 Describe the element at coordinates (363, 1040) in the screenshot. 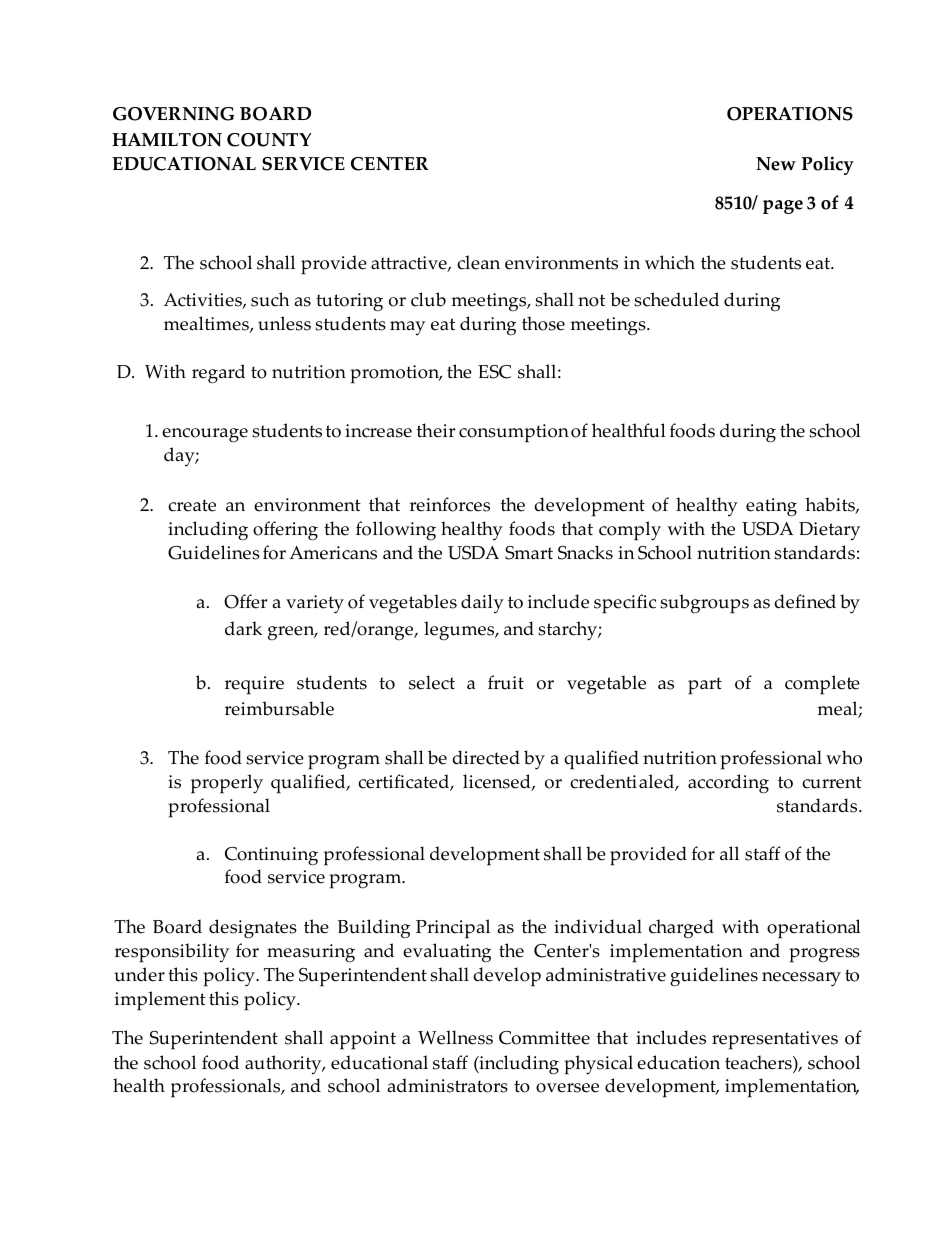

I see `appoint` at that location.
